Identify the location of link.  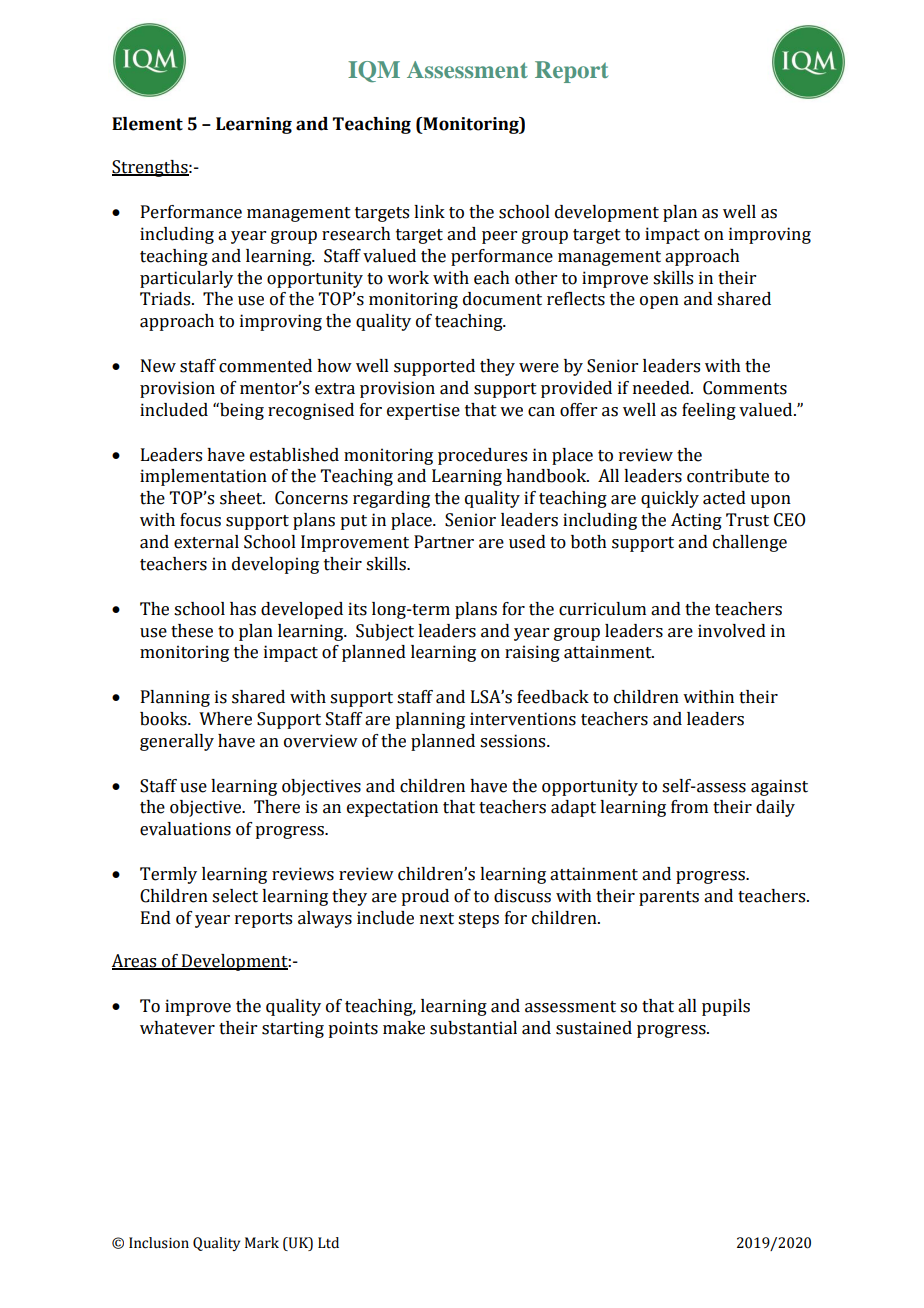
(429, 211).
